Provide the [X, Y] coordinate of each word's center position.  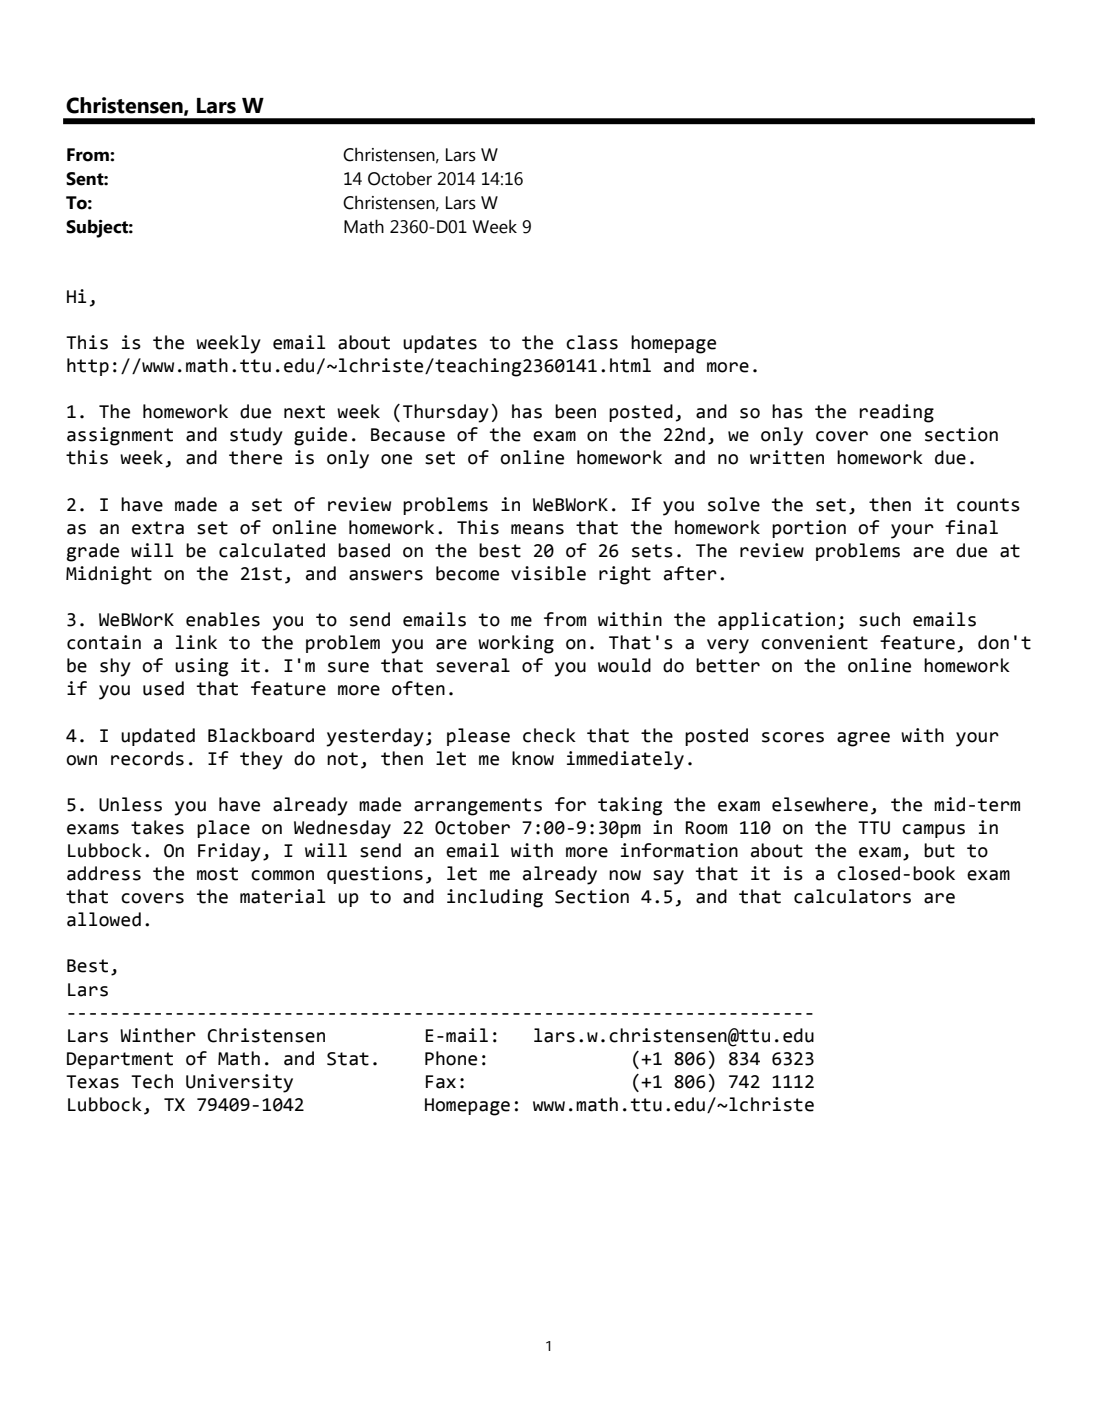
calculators [852, 896]
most [217, 874]
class [592, 342]
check [549, 735]
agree [863, 739]
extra [158, 528]
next [304, 412]
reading [897, 413]
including [495, 898]
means [537, 529]
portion [809, 529]
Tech [152, 1081]
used [163, 688]
